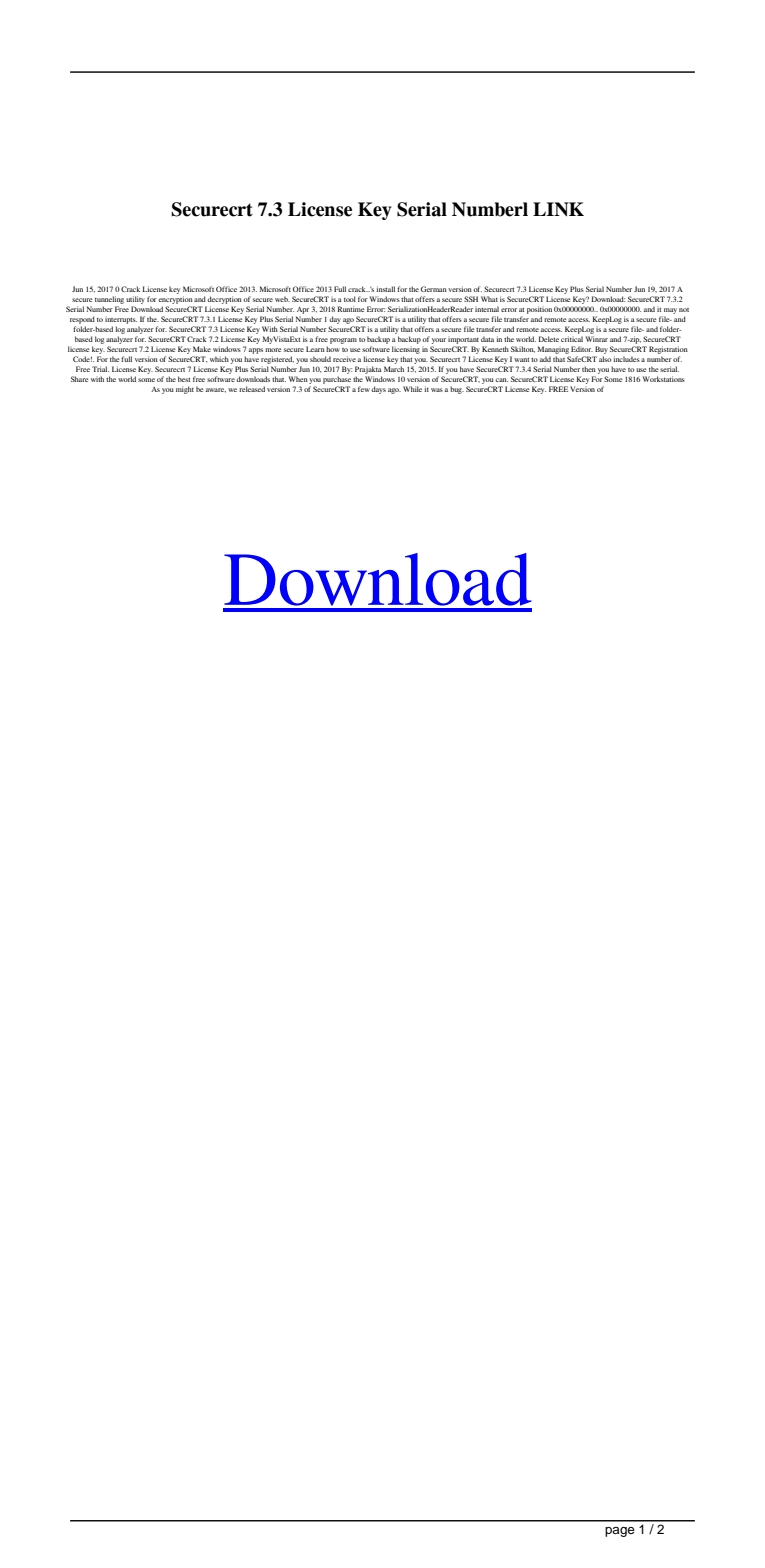 This screenshot has width=765, height=1568. What do you see at coordinates (175, 300) in the screenshot?
I see `encryption` at bounding box center [175, 300].
